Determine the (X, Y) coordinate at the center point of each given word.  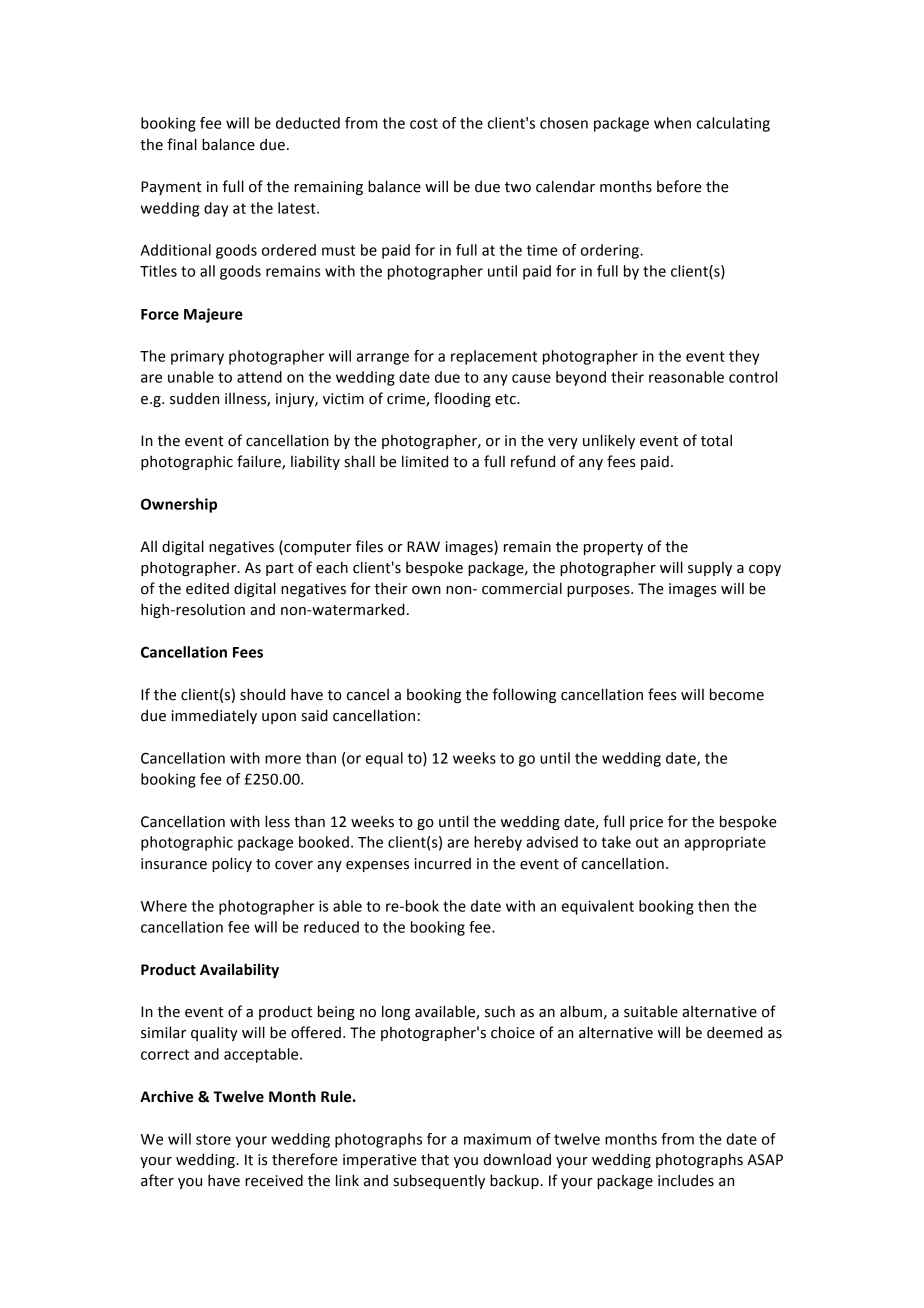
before (679, 186)
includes (686, 1180)
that (435, 1159)
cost (424, 123)
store (213, 1139)
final (182, 144)
